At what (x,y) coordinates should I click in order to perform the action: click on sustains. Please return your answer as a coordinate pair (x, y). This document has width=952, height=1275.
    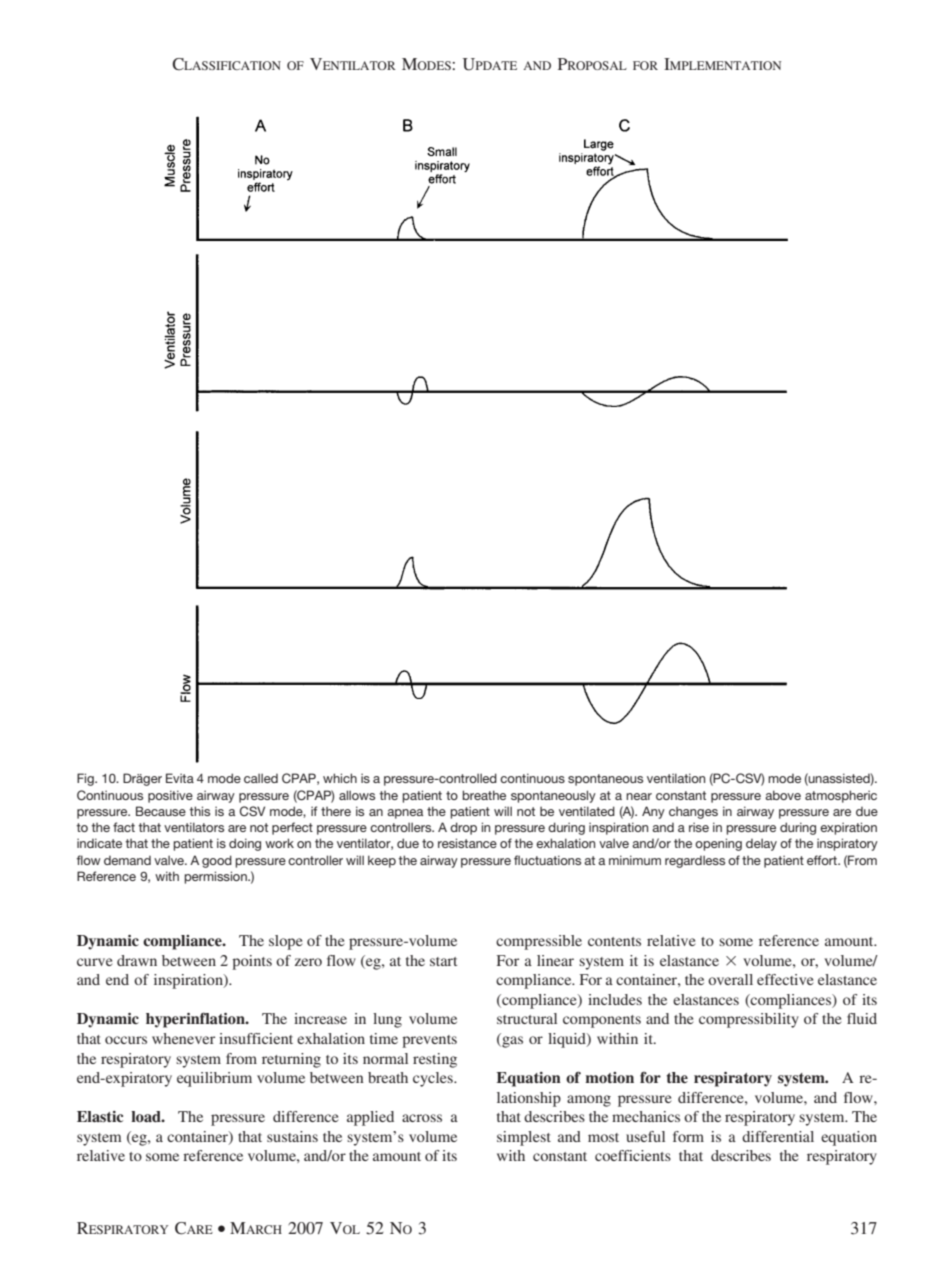
    Looking at the image, I should click on (292, 1136).
